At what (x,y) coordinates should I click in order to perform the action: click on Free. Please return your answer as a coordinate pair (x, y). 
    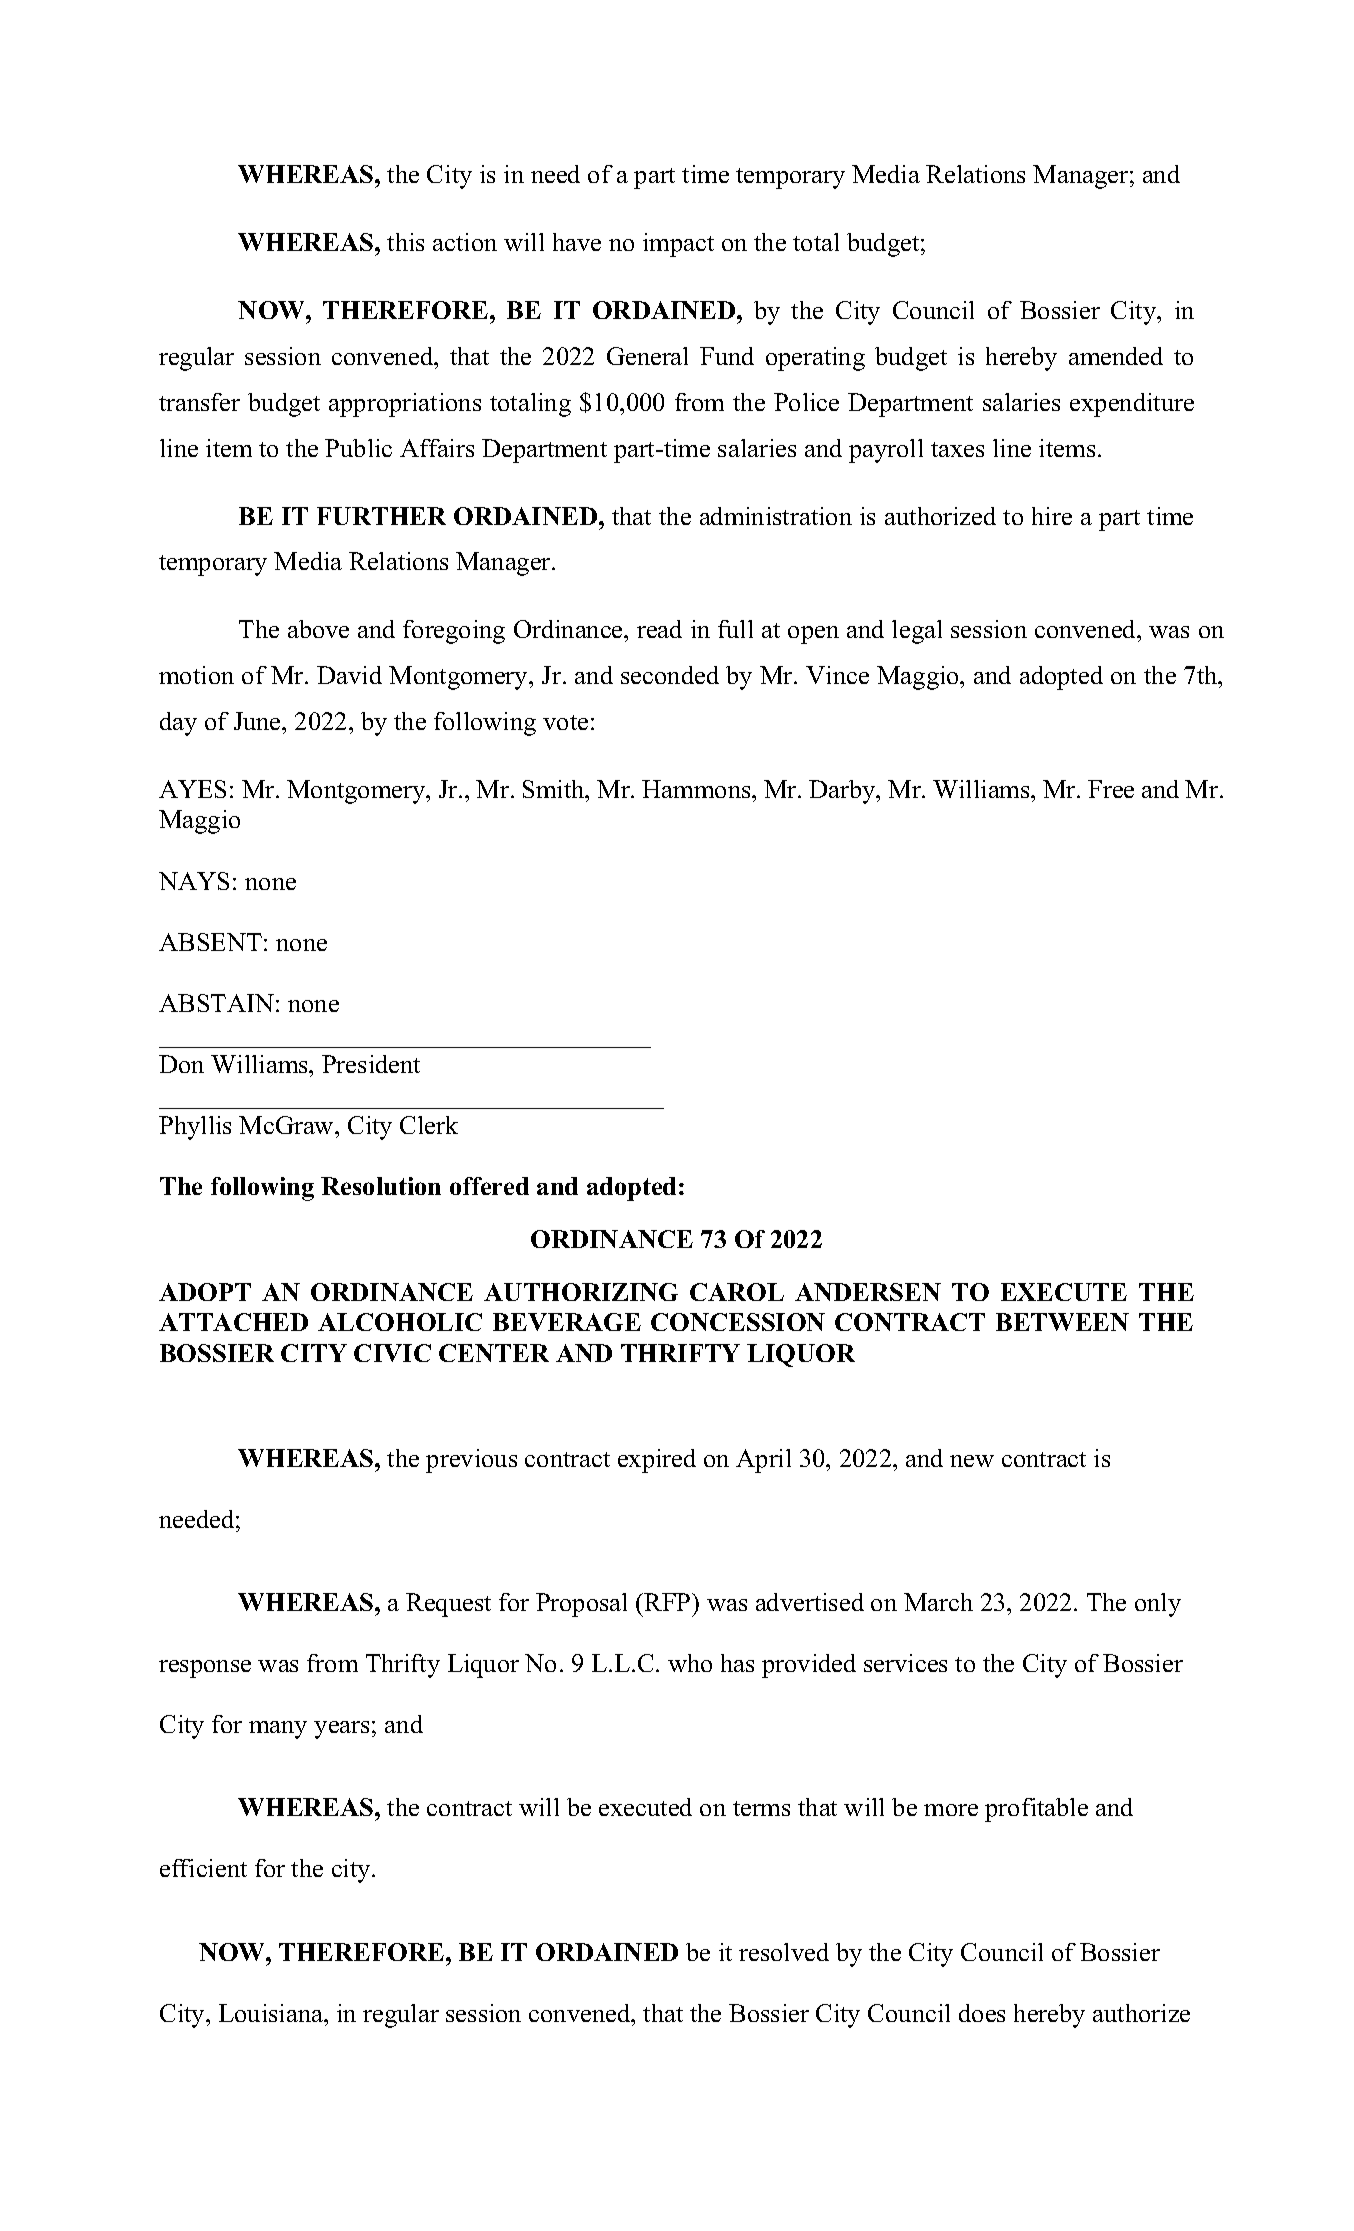
    Looking at the image, I should click on (1111, 789).
